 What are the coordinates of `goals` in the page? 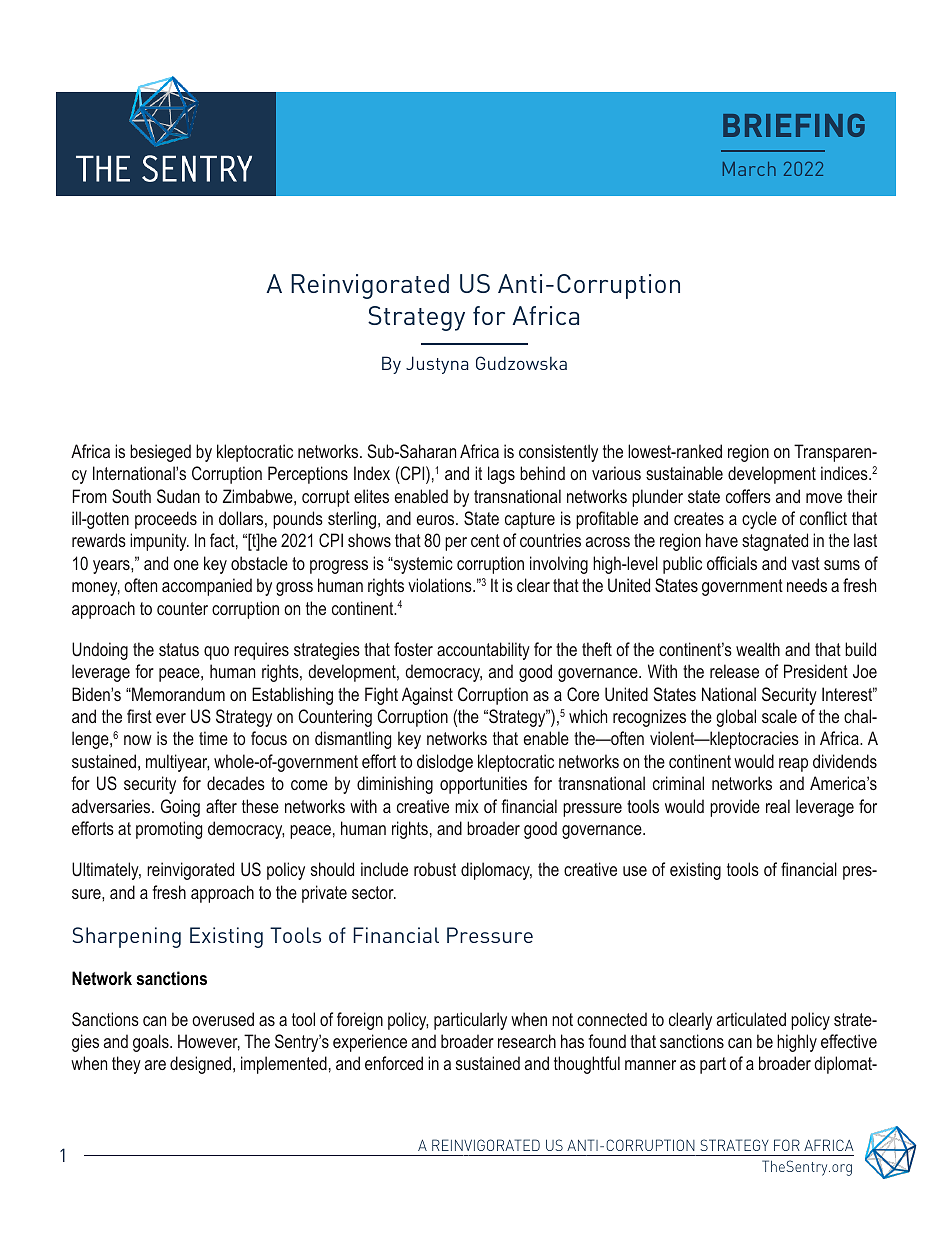 It's located at (152, 1043).
